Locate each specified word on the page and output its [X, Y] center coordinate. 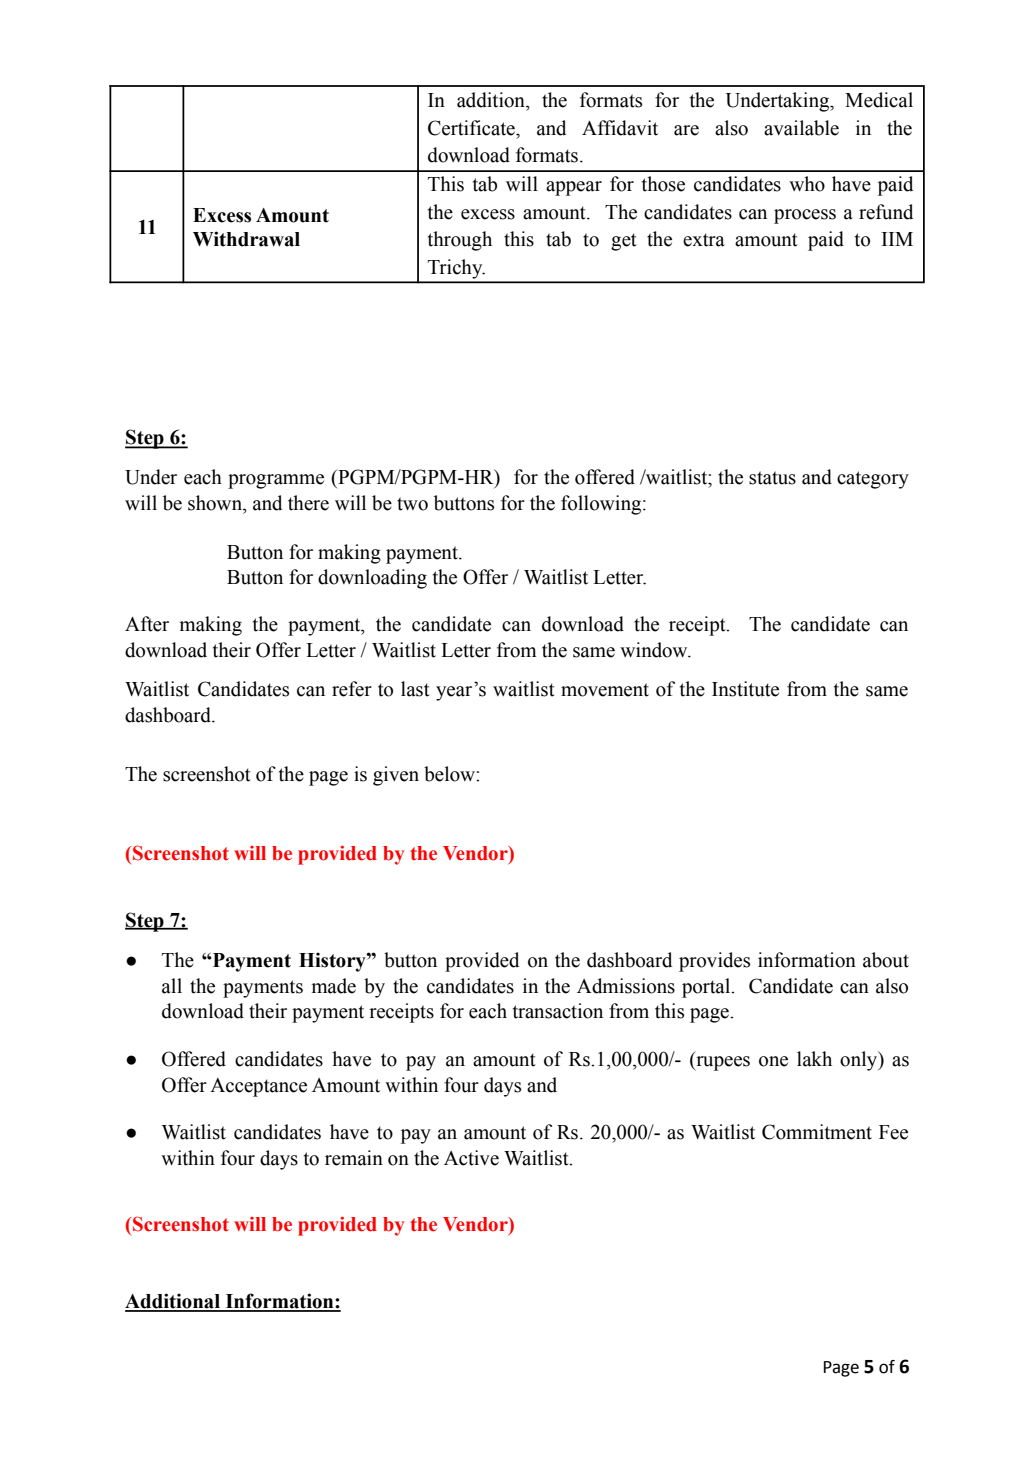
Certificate [472, 128]
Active [471, 1158]
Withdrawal [246, 239]
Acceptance [258, 1087]
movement [605, 690]
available [801, 128]
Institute [745, 689]
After [147, 624]
